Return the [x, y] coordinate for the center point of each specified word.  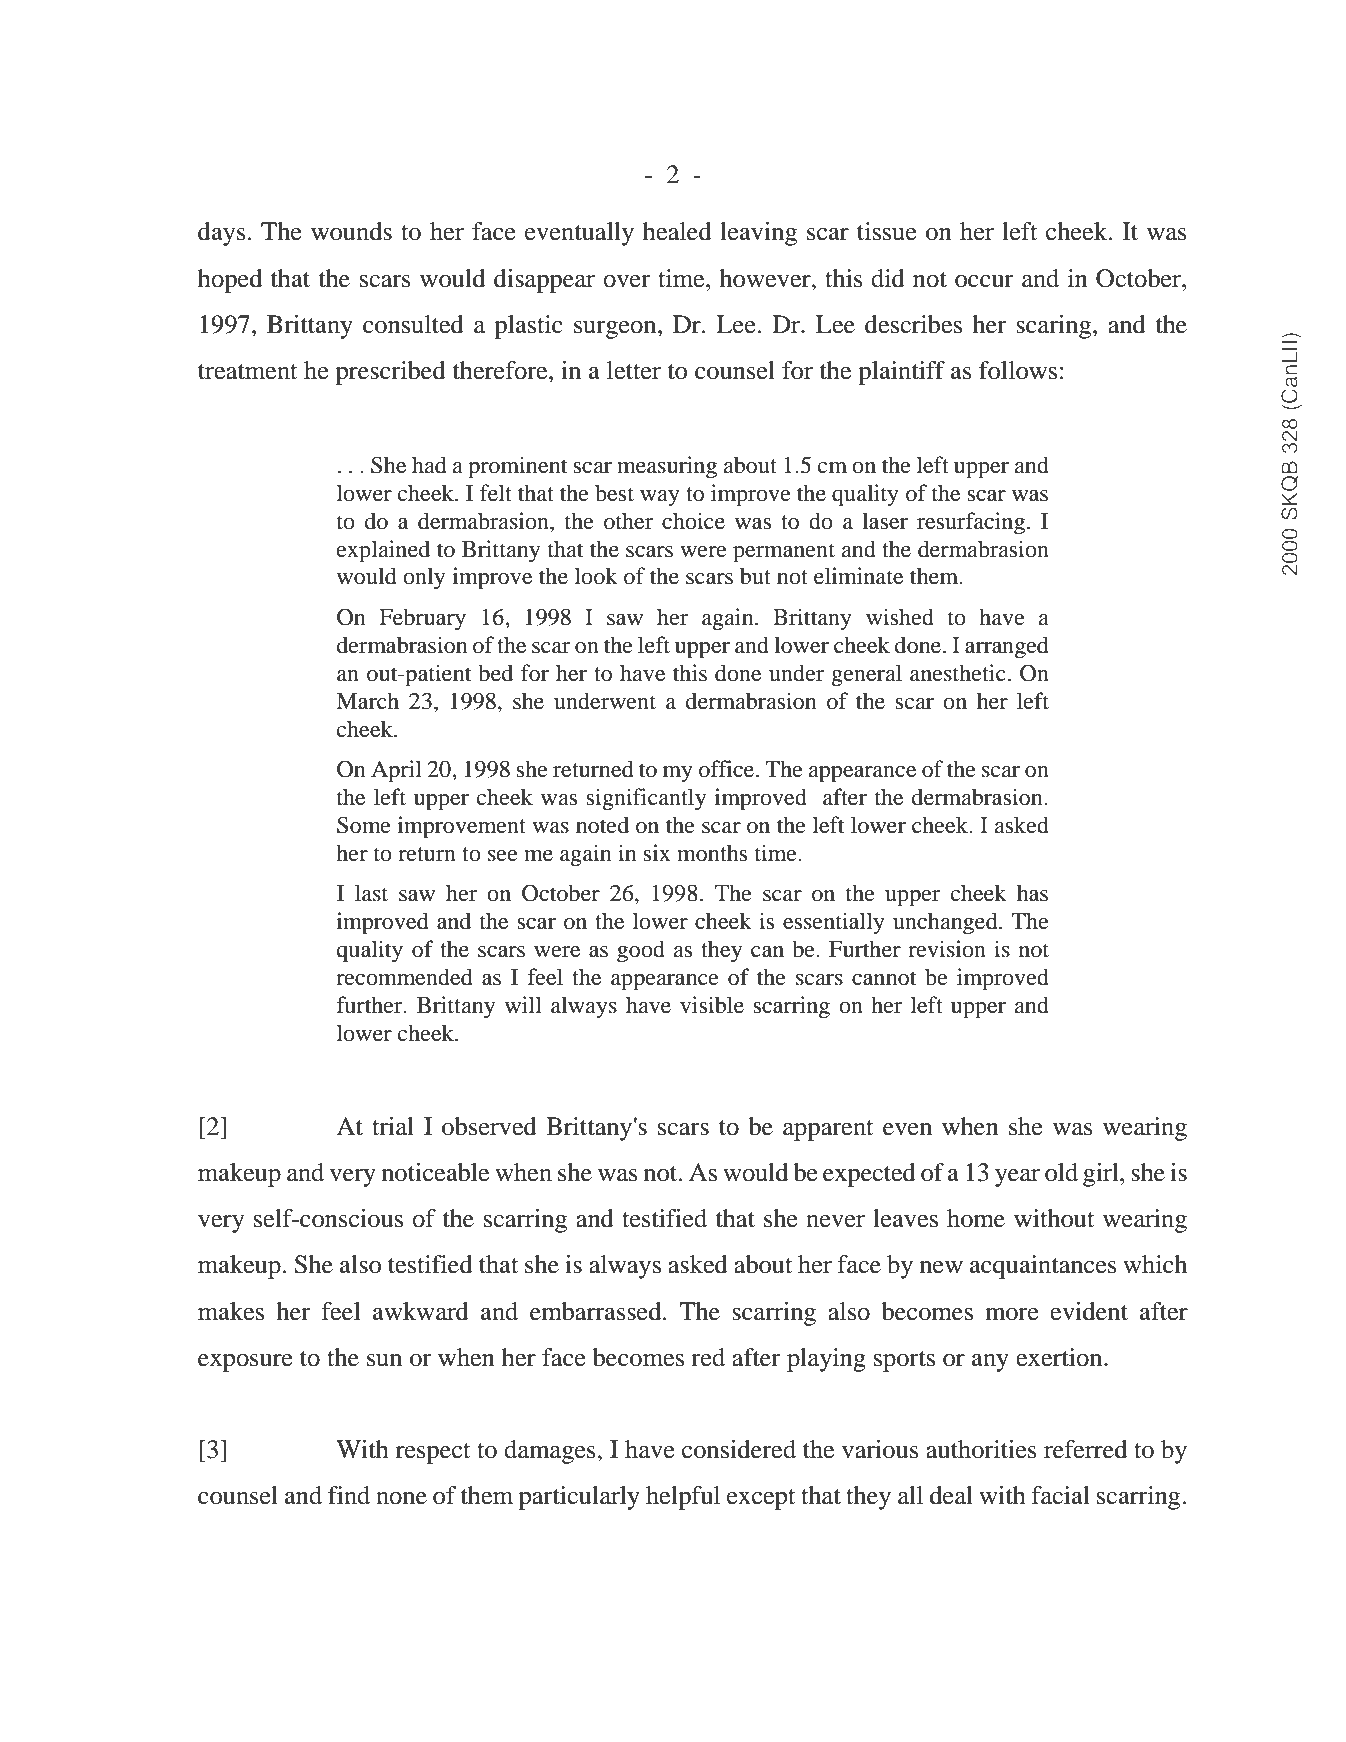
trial [393, 1126]
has [1032, 893]
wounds [351, 231]
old [1061, 1172]
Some [364, 825]
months [712, 853]
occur [984, 281]
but [755, 576]
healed [677, 231]
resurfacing [971, 523]
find [349, 1495]
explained [383, 551]
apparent [828, 1130]
